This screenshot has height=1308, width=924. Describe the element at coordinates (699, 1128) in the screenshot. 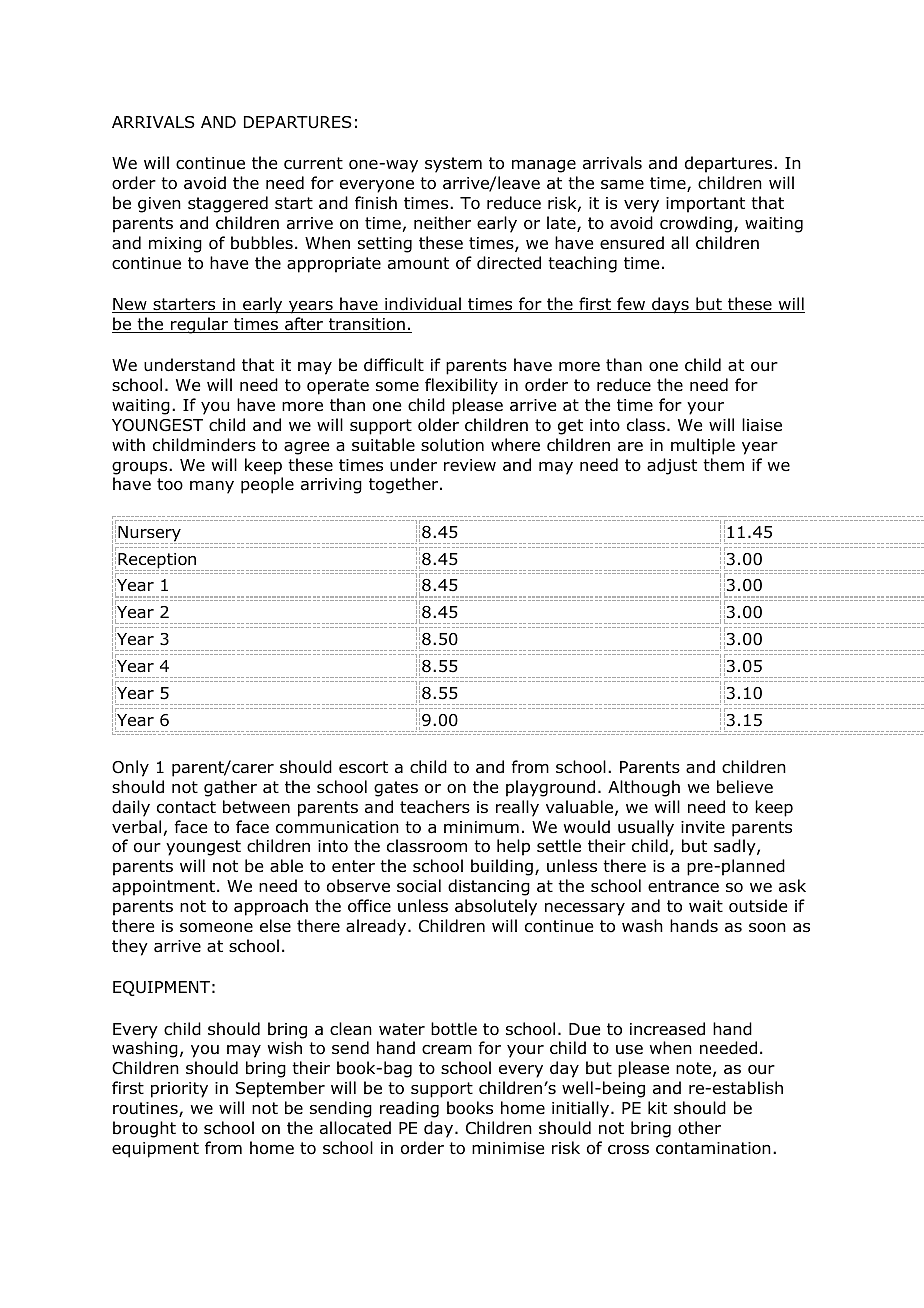

I see `other` at that location.
